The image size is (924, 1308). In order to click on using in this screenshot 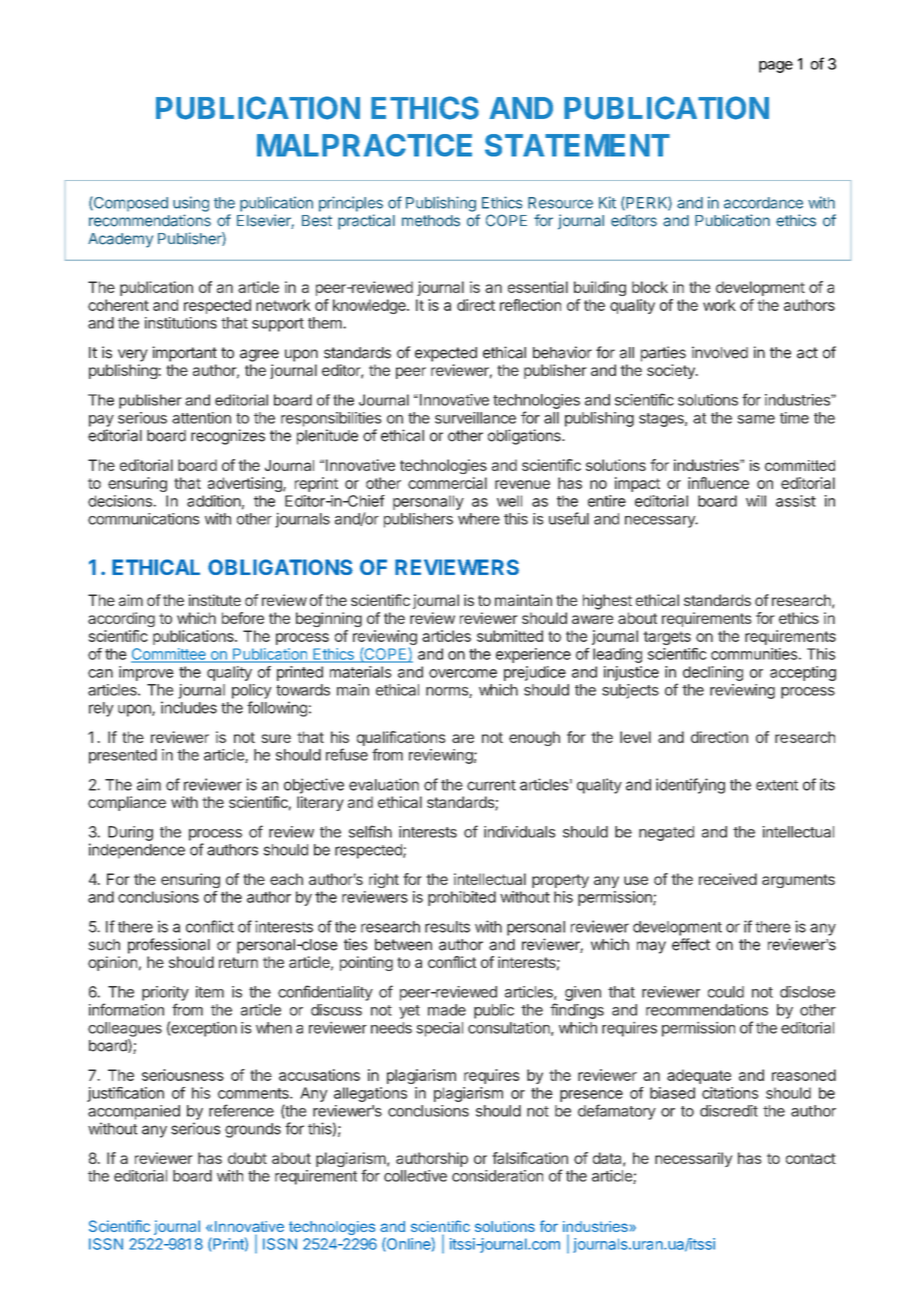, I will do `click(191, 204)`.
